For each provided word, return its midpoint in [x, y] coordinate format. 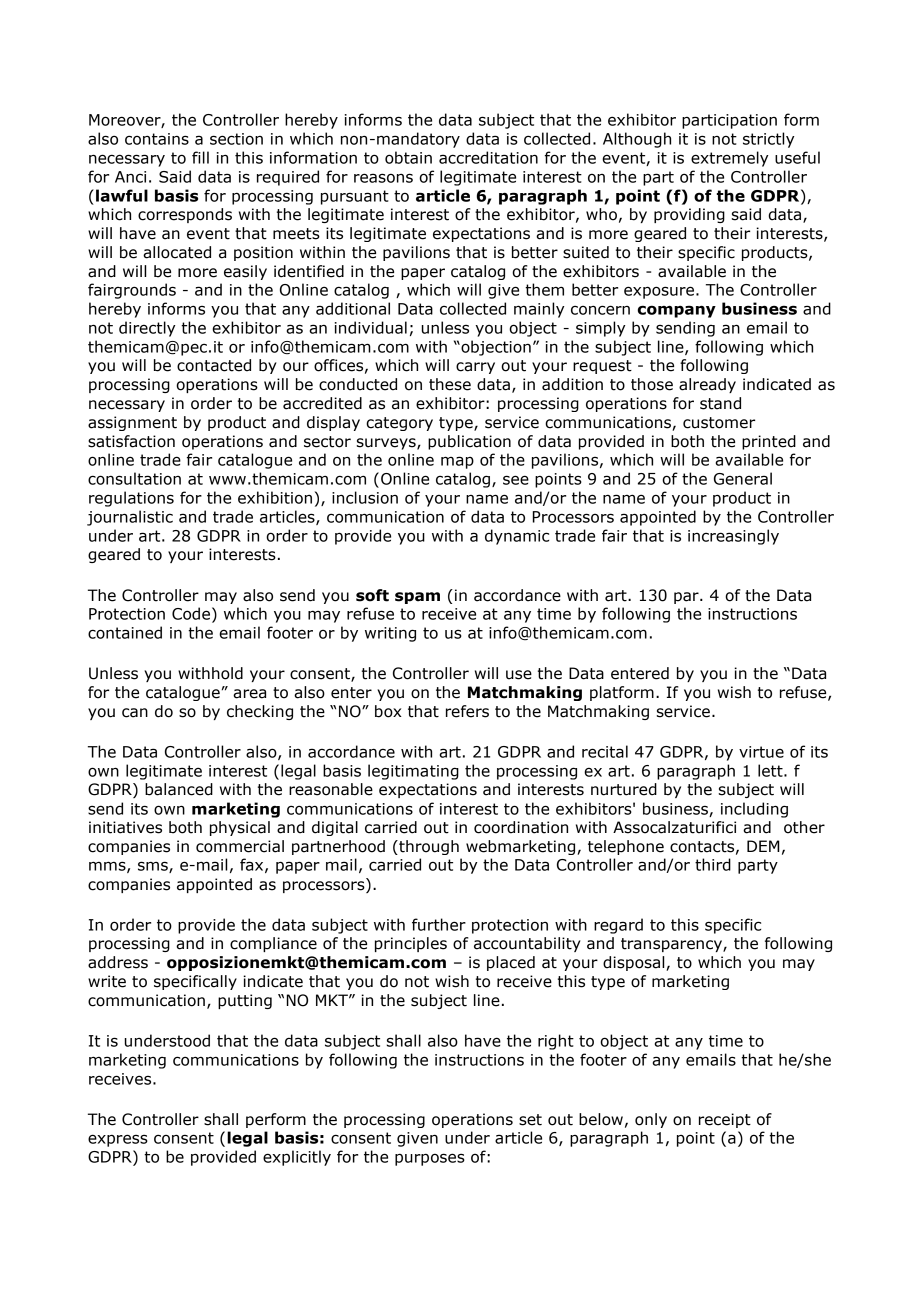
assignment [132, 423]
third [713, 864]
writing [390, 634]
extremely [729, 159]
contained [125, 632]
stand [720, 403]
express [118, 1140]
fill [200, 157]
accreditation [488, 157]
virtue [761, 752]
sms [154, 867]
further [439, 924]
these [450, 384]
